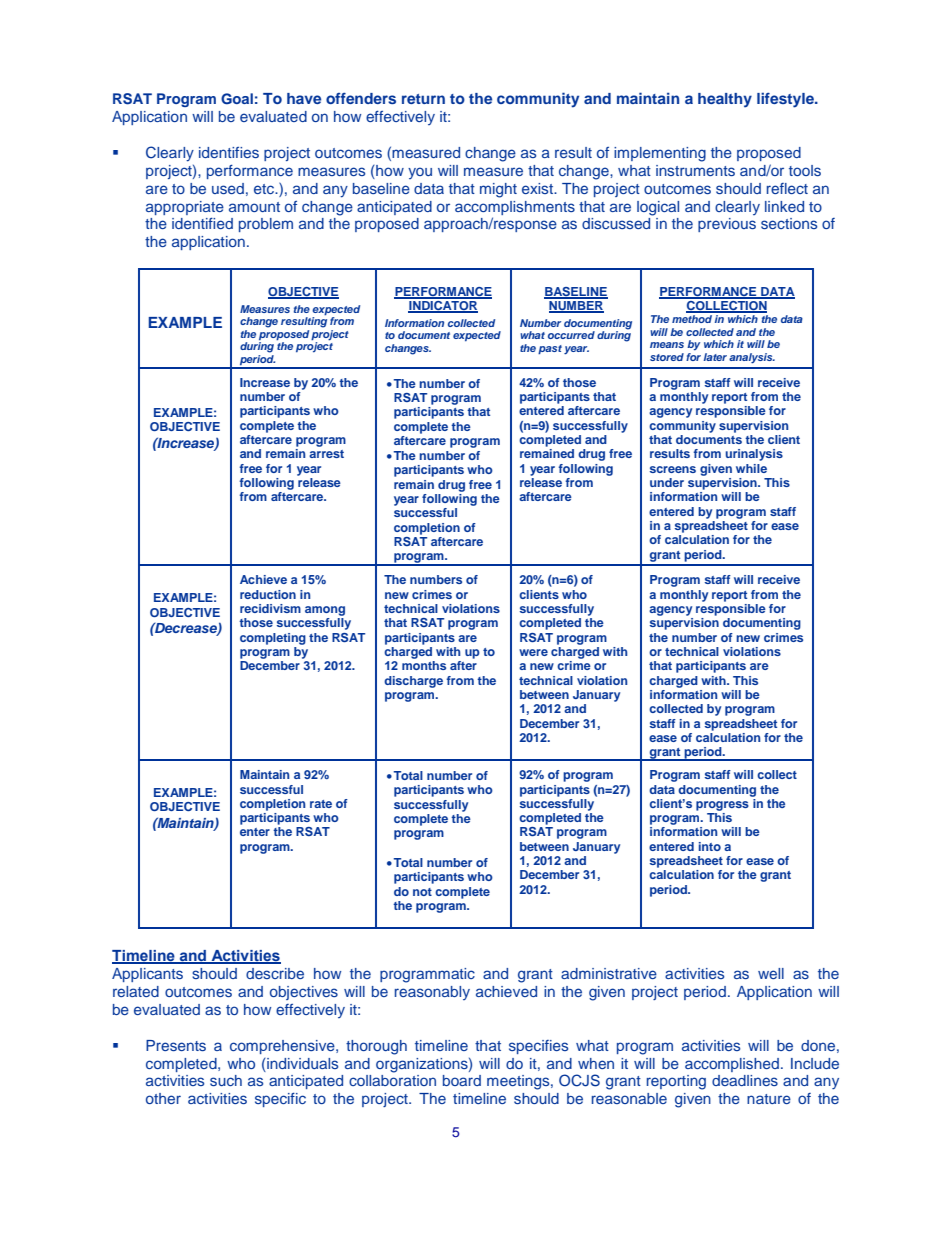 The image size is (952, 1233). I want to click on healthy, so click(725, 100).
